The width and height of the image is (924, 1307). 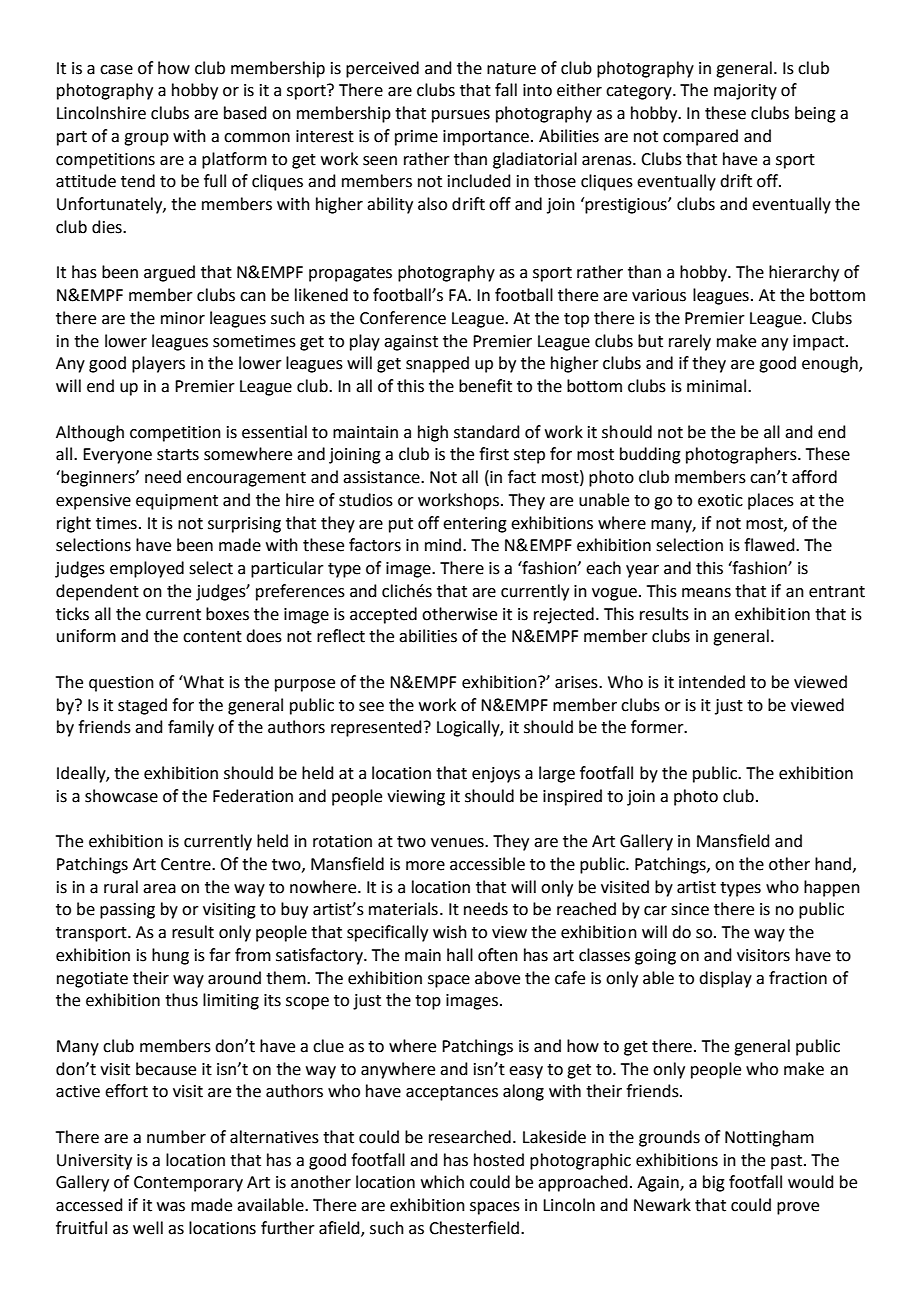 What do you see at coordinates (745, 92) in the image?
I see `majority` at bounding box center [745, 92].
